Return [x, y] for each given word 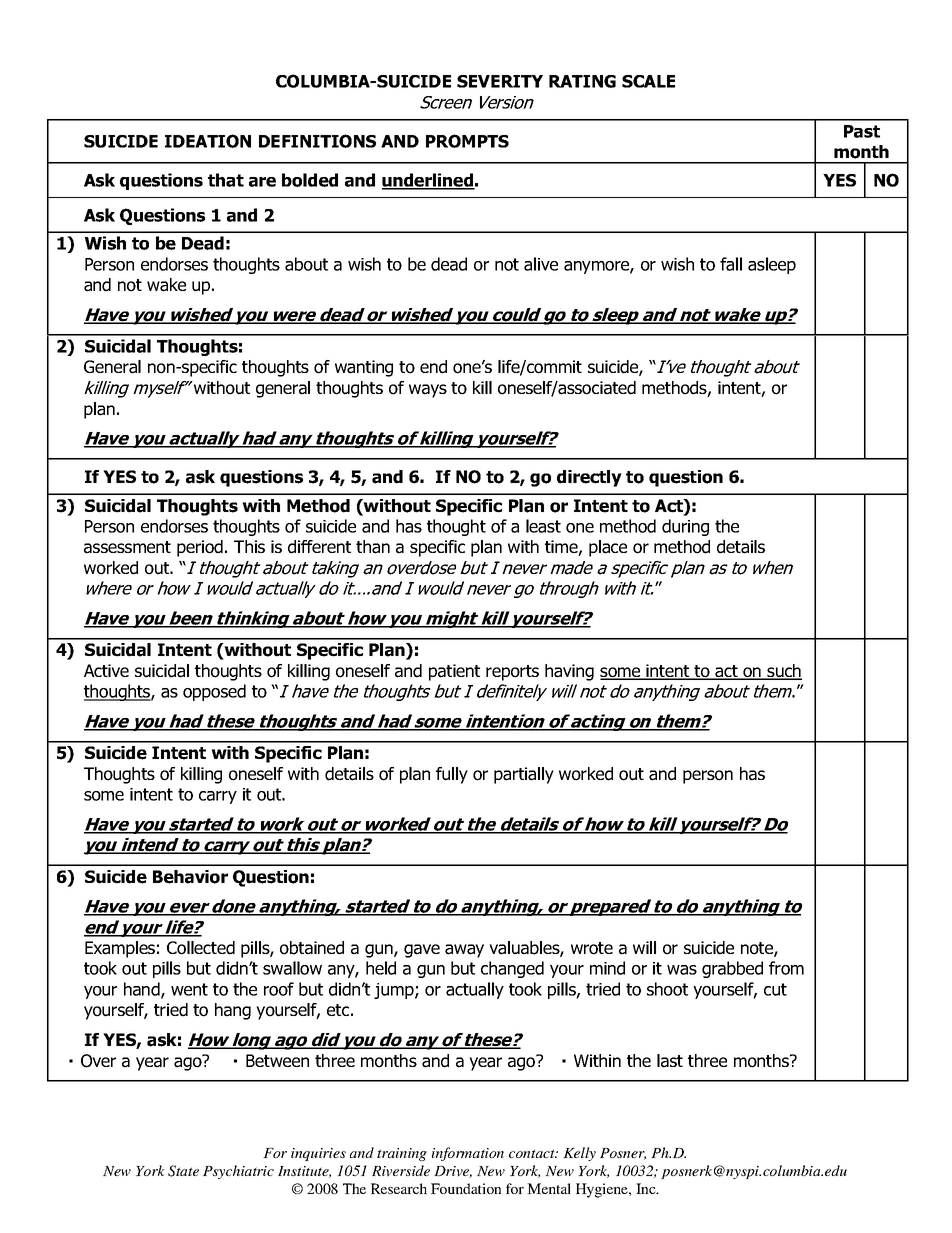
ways [428, 391]
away [464, 951]
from [786, 968]
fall [731, 264]
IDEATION [208, 141]
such [784, 672]
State [183, 1171]
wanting [364, 368]
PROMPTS [467, 141]
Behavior [190, 877]
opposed [214, 692]
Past [862, 131]
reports [512, 673]
